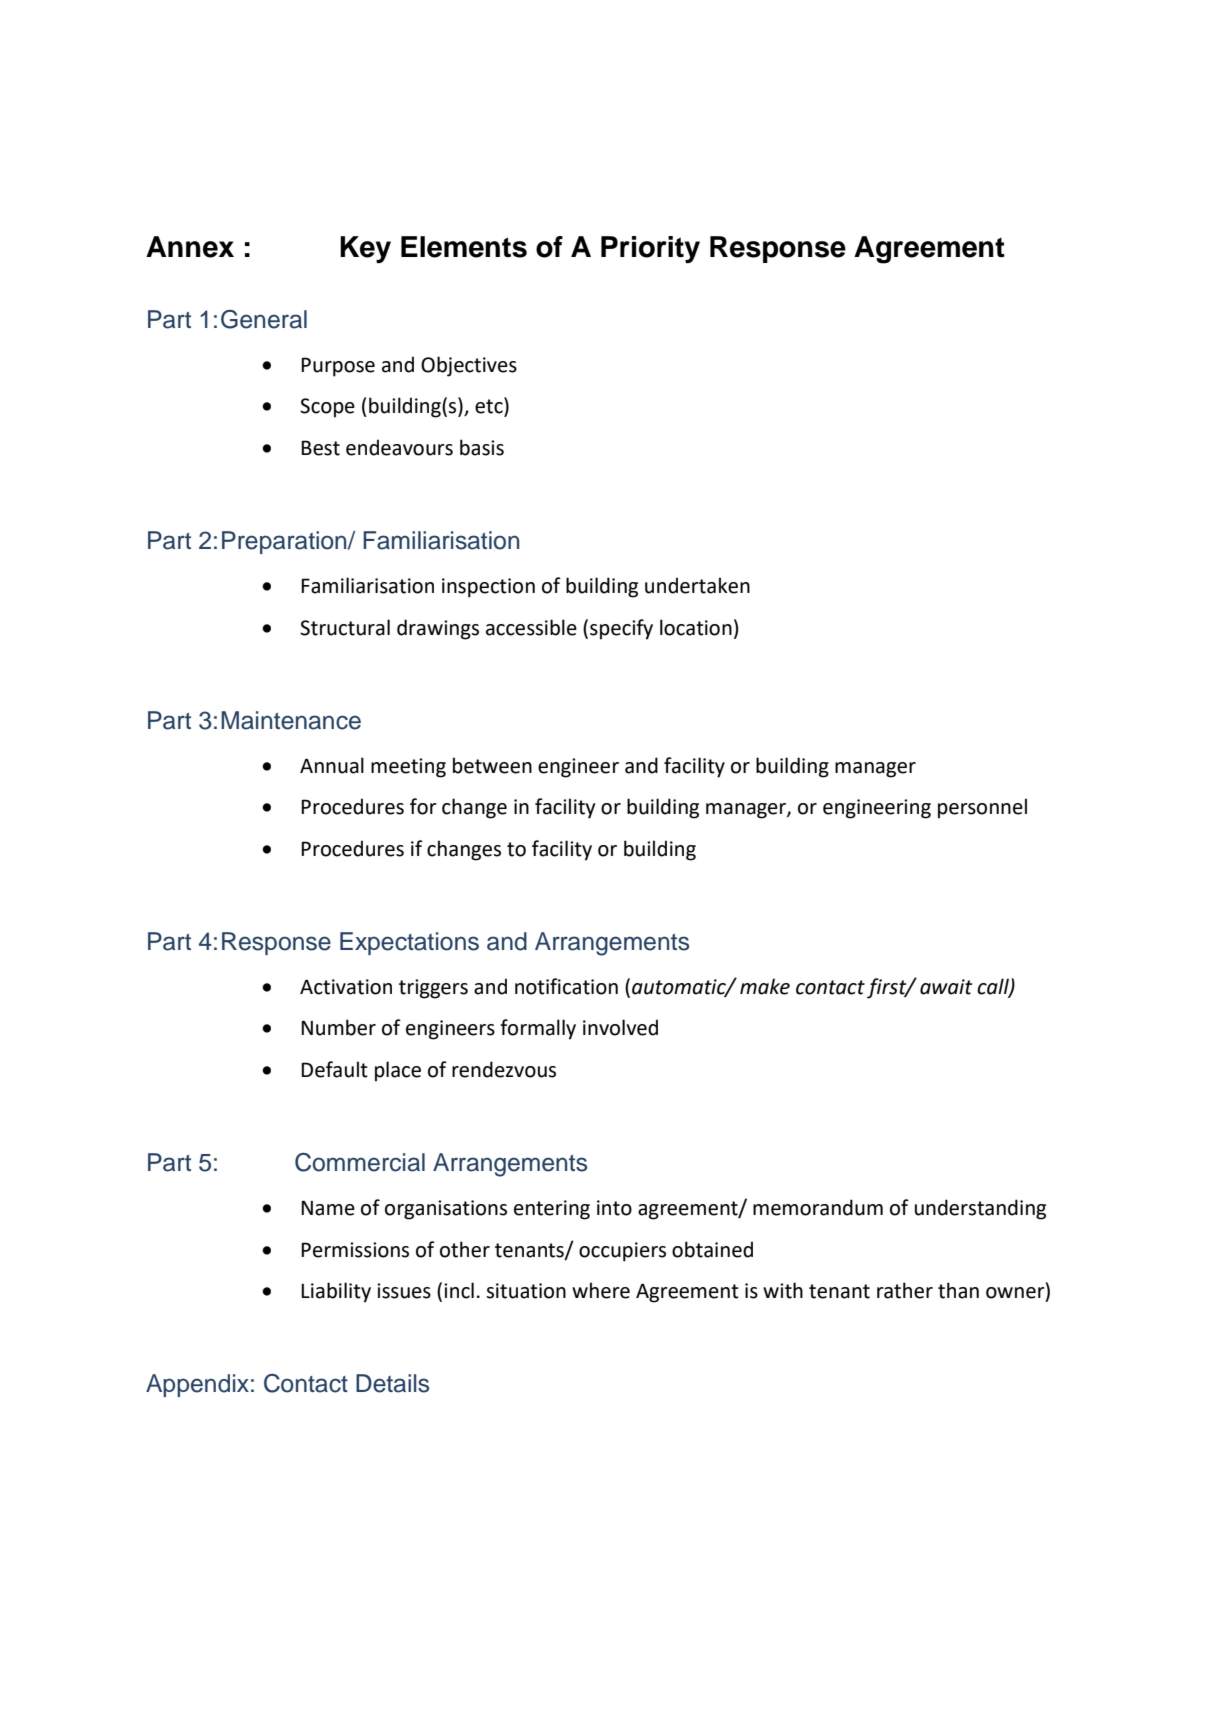 The width and height of the screenshot is (1226, 1734). I want to click on undertaken, so click(697, 585).
